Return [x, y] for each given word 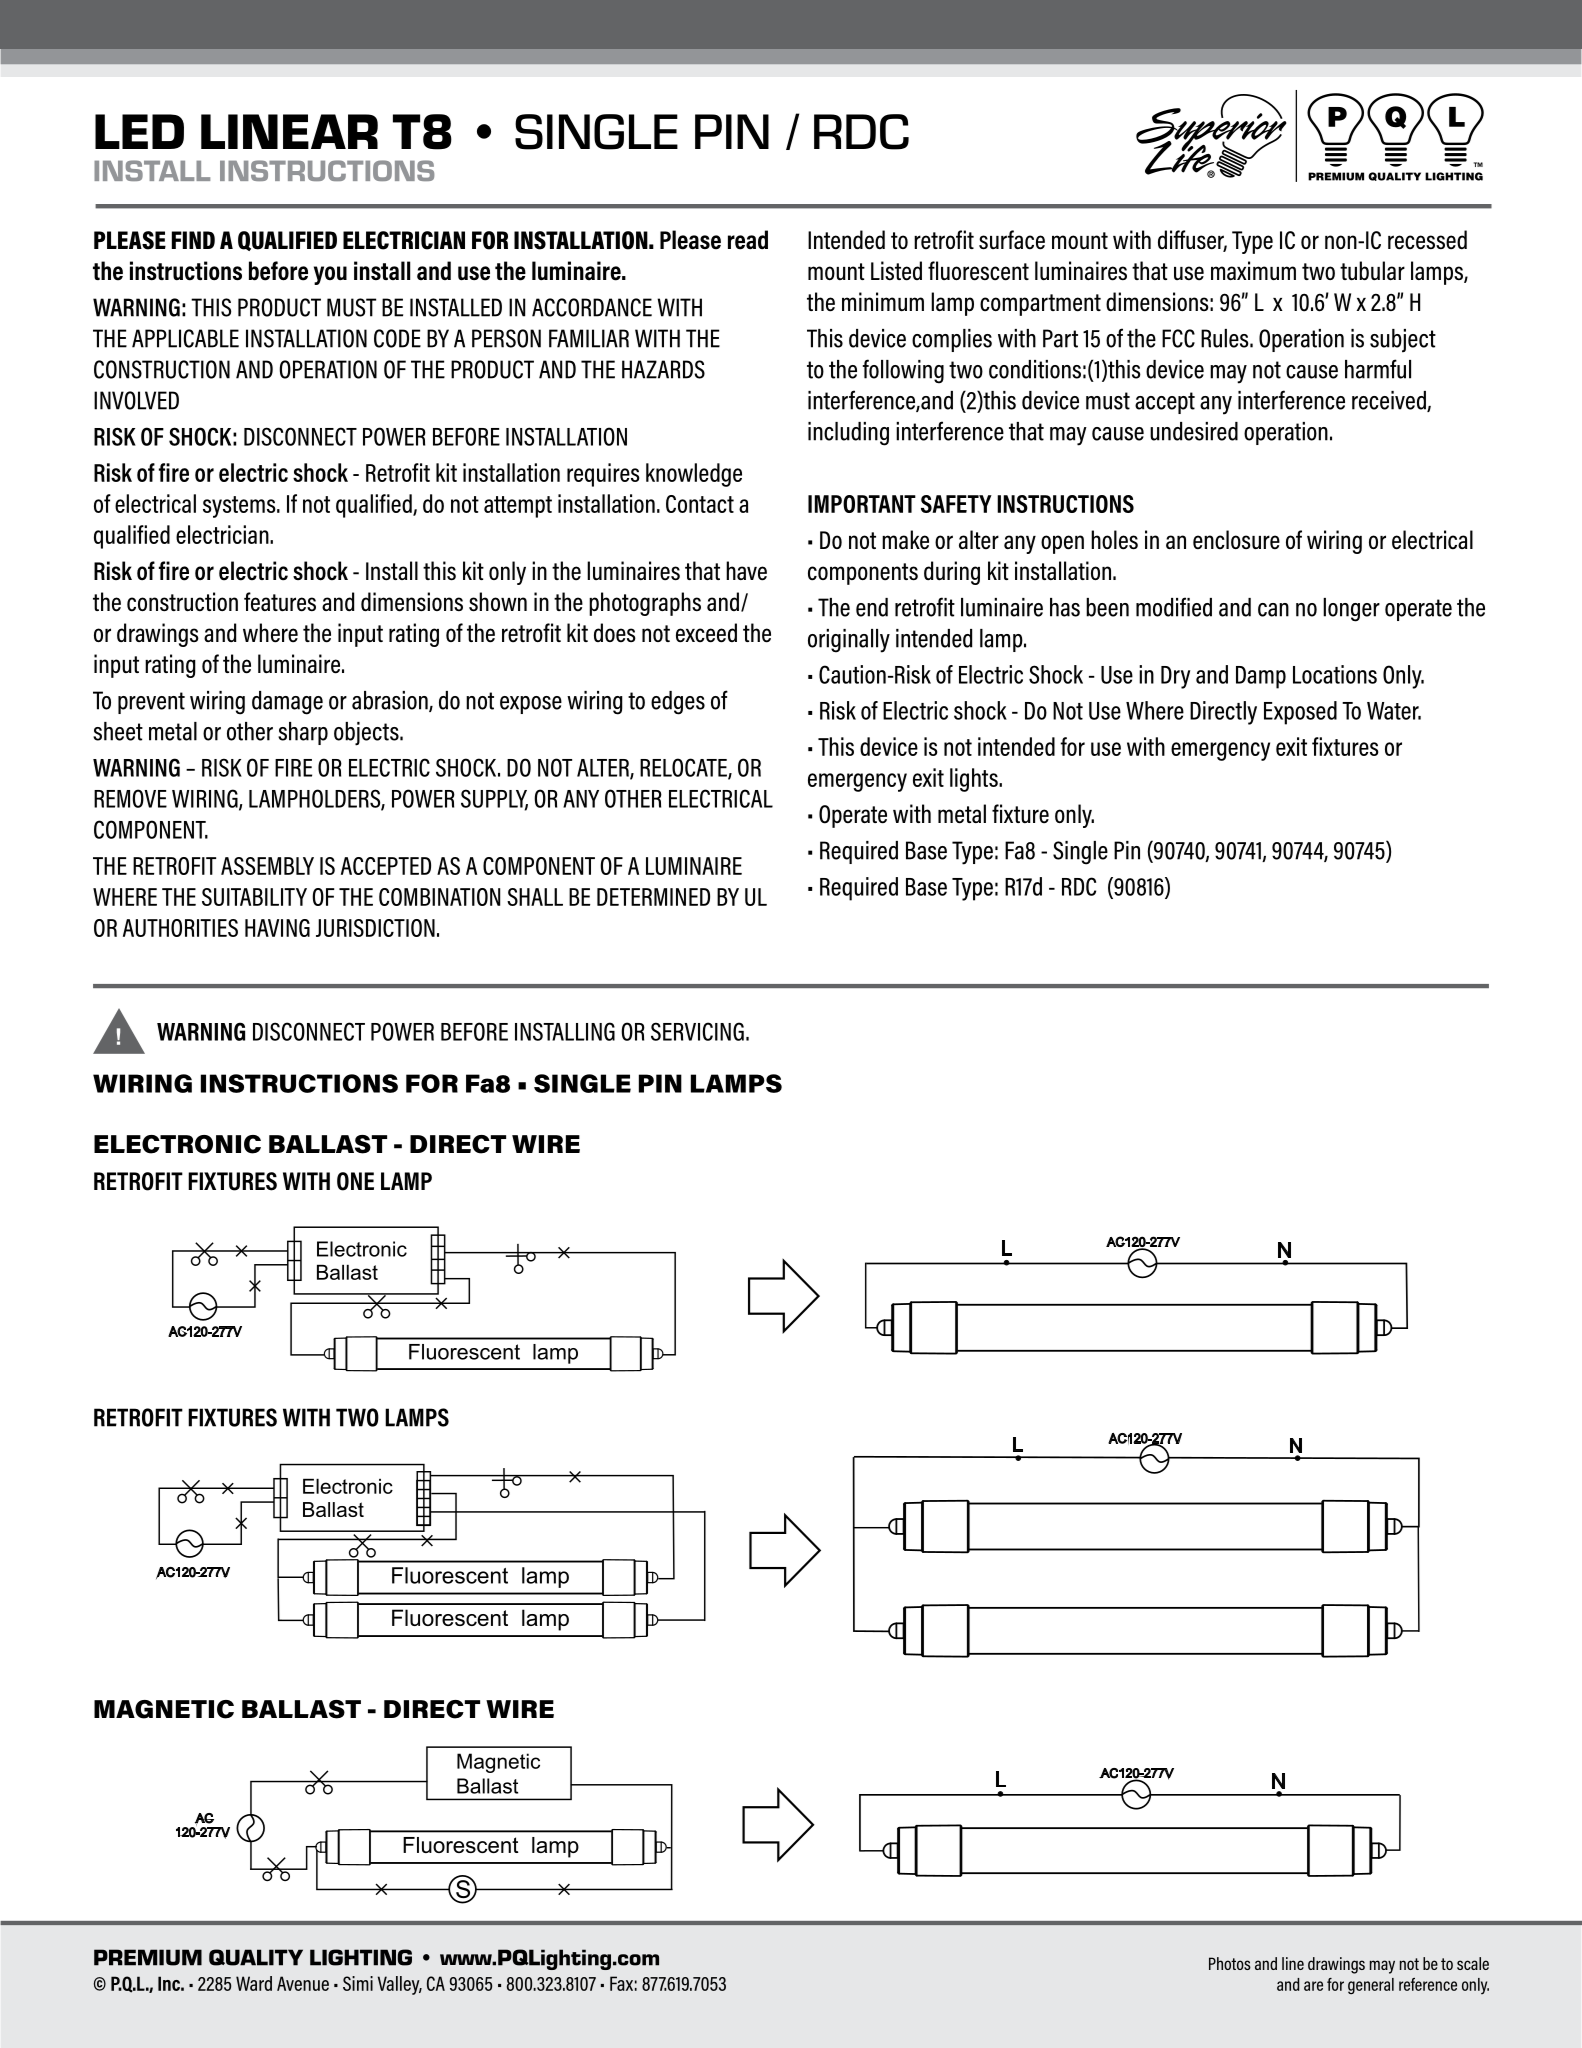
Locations [1335, 674]
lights [975, 780]
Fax [621, 1983]
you [330, 275]
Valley [400, 1985]
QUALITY [256, 1957]
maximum [1253, 270]
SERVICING [697, 1031]
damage [287, 703]
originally [849, 641]
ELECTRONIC [177, 1144]
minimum [883, 301]
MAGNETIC [164, 1709]
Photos [1230, 1963]
